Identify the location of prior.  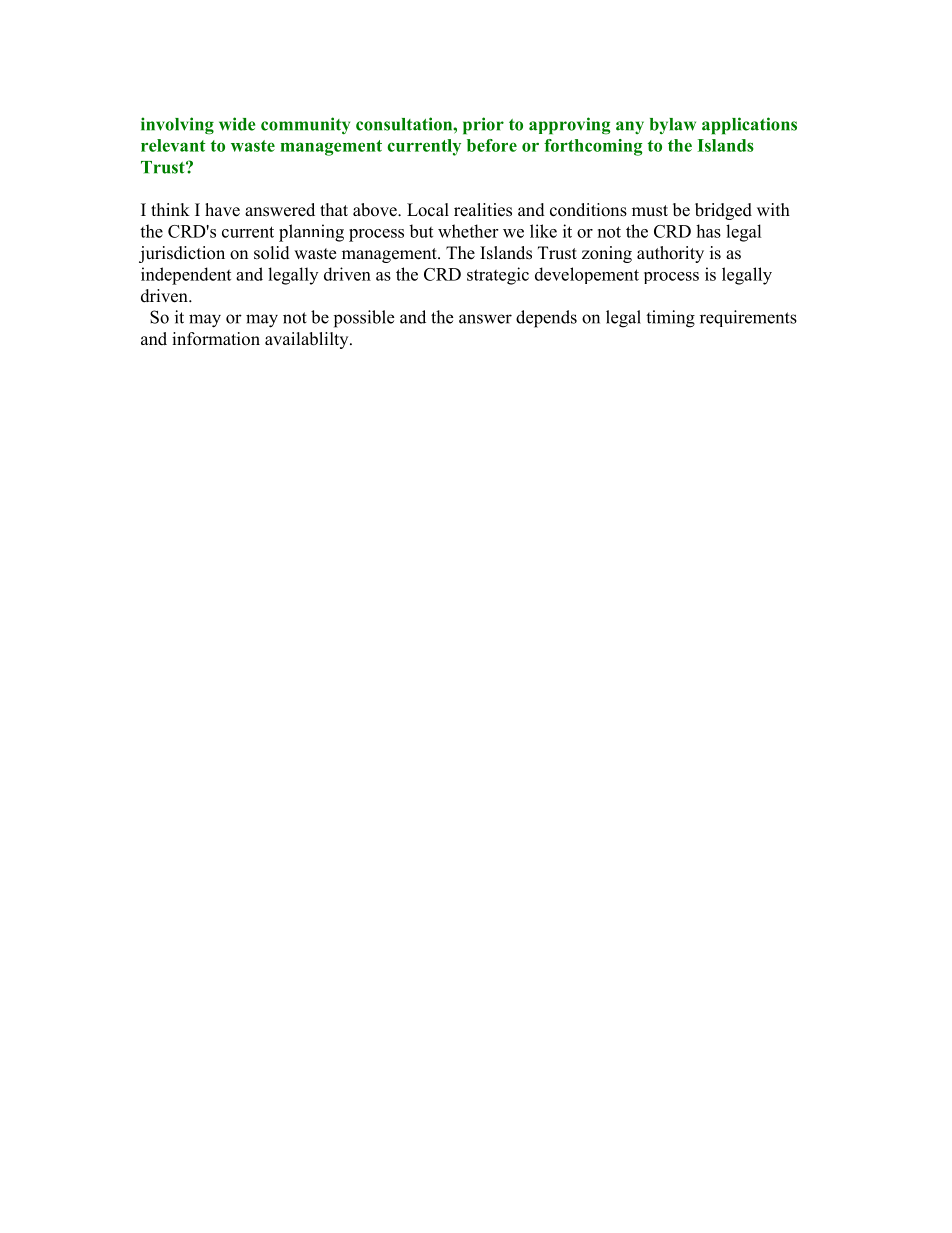
(483, 126).
